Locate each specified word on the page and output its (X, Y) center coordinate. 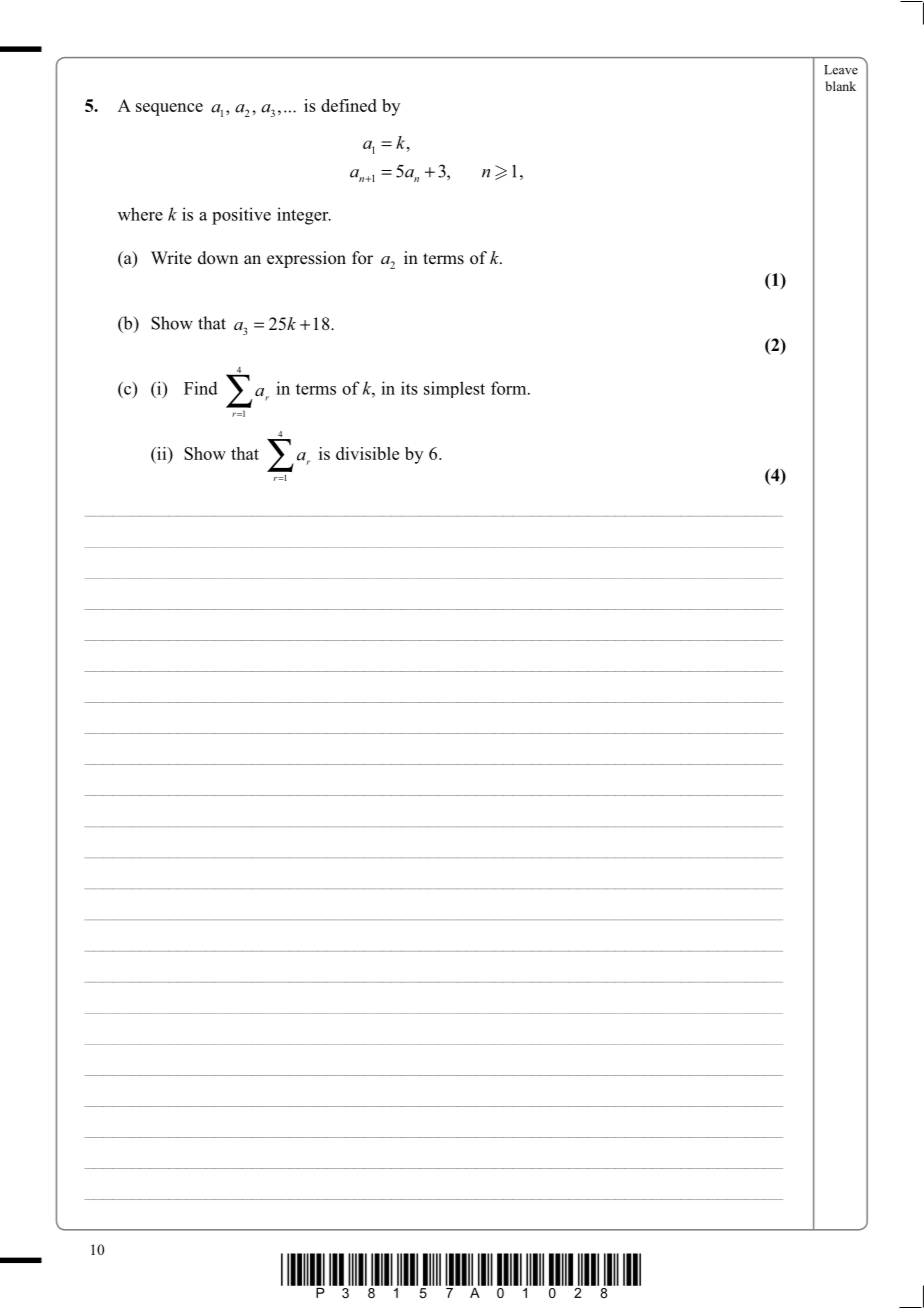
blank (841, 86)
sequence (169, 109)
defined (349, 105)
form (510, 388)
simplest (454, 389)
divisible (367, 453)
